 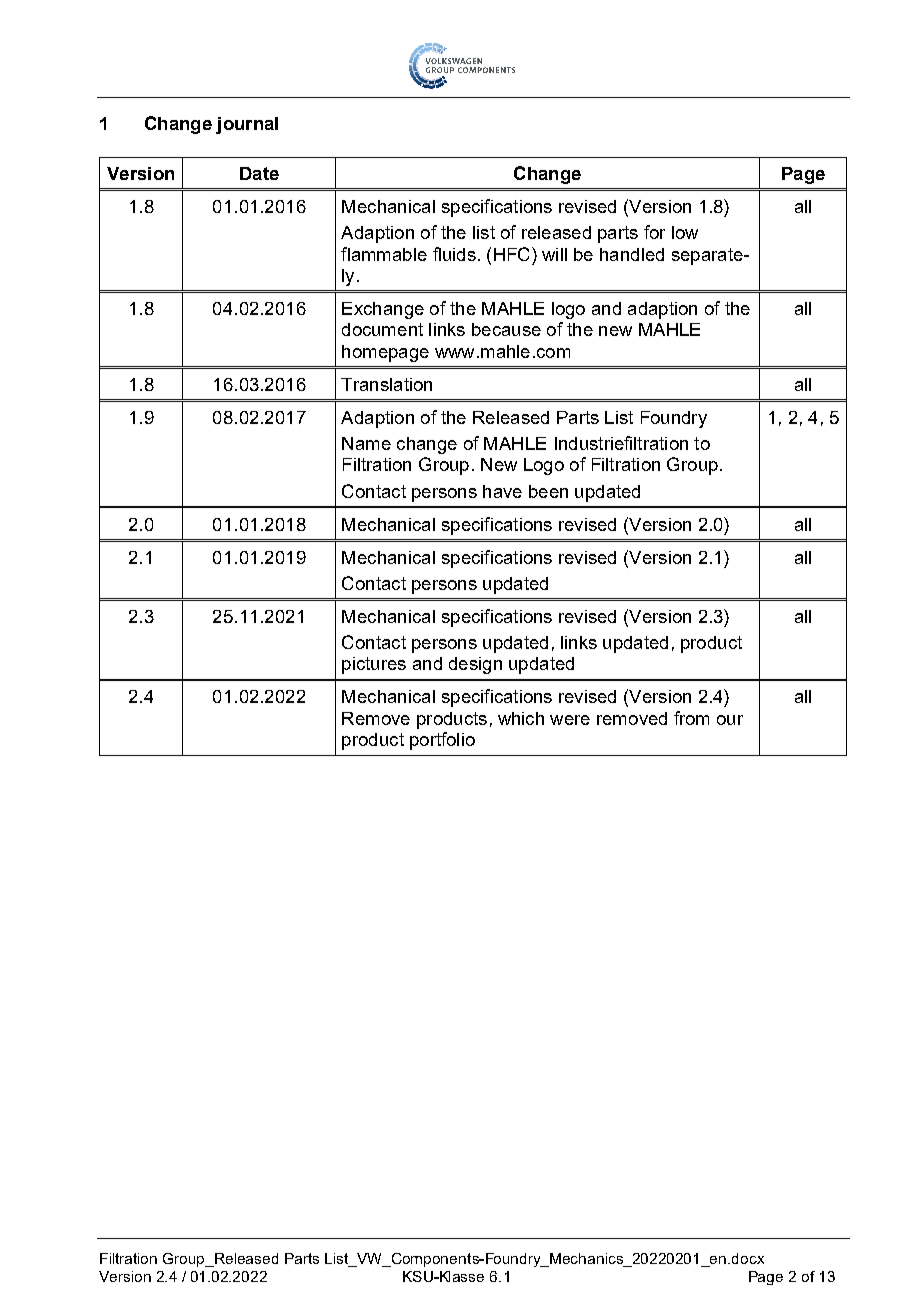 What do you see at coordinates (442, 741) in the page?
I see `portfolio` at bounding box center [442, 741].
